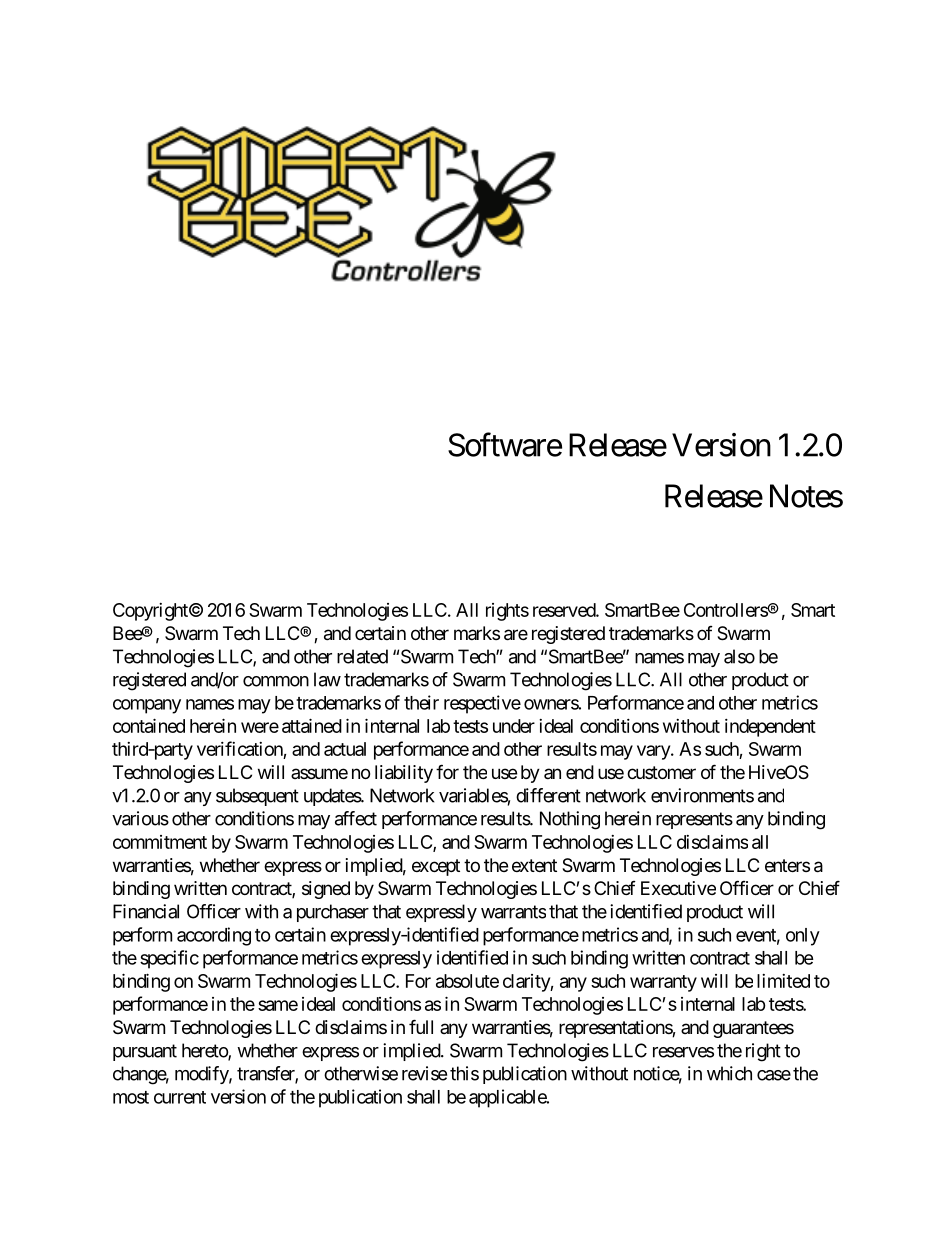 The width and height of the document is (952, 1233). Describe the element at coordinates (160, 842) in the document. I see `commitment` at that location.
